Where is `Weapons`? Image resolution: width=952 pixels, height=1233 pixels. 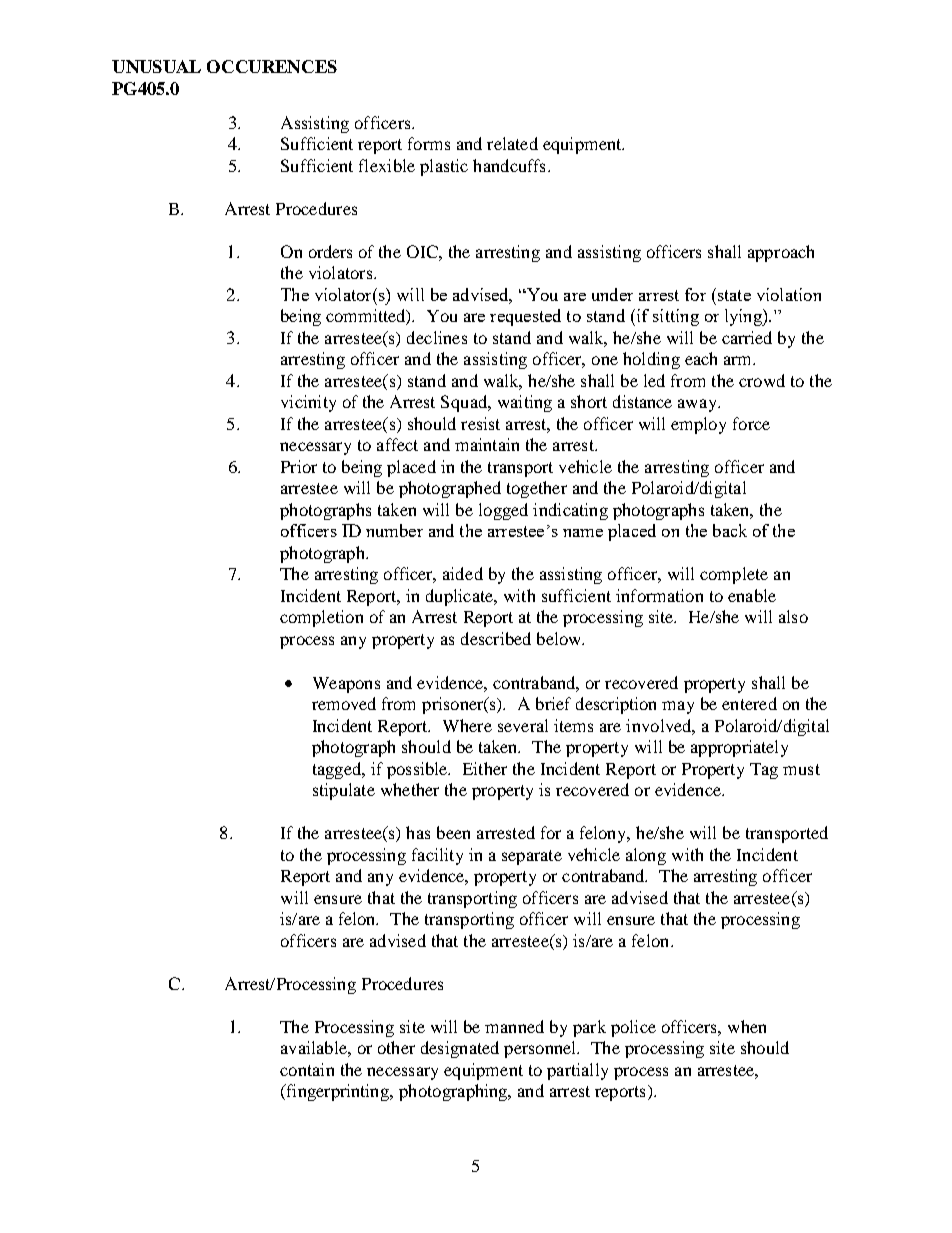
Weapons is located at coordinates (346, 685).
